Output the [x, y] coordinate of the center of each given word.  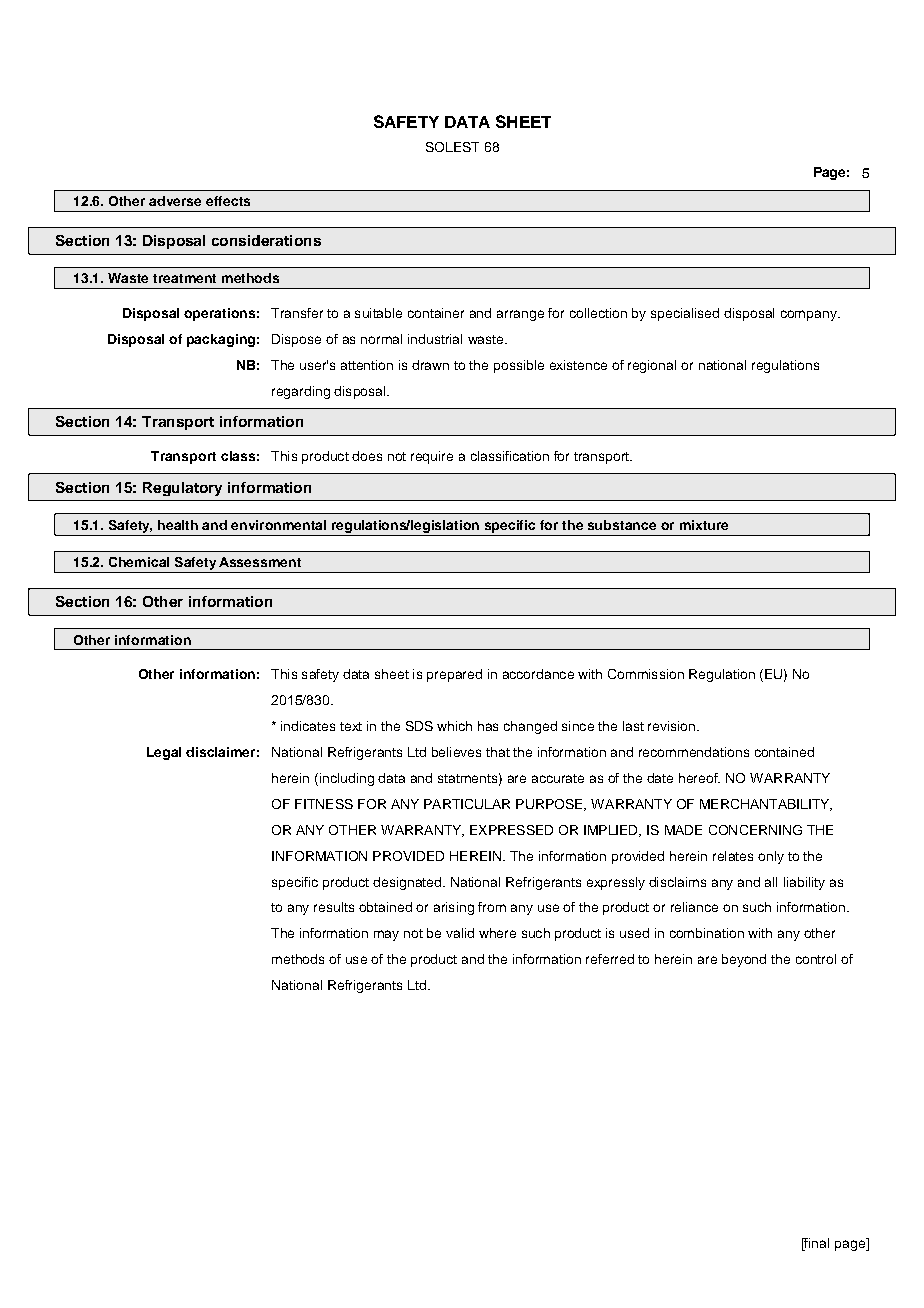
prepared [454, 675]
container [436, 313]
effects [228, 201]
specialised [685, 314]
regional [652, 366]
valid [460, 933]
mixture [704, 525]
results [334, 907]
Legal [164, 753]
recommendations [694, 752]
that [498, 752]
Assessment [260, 562]
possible [519, 366]
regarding [301, 392]
